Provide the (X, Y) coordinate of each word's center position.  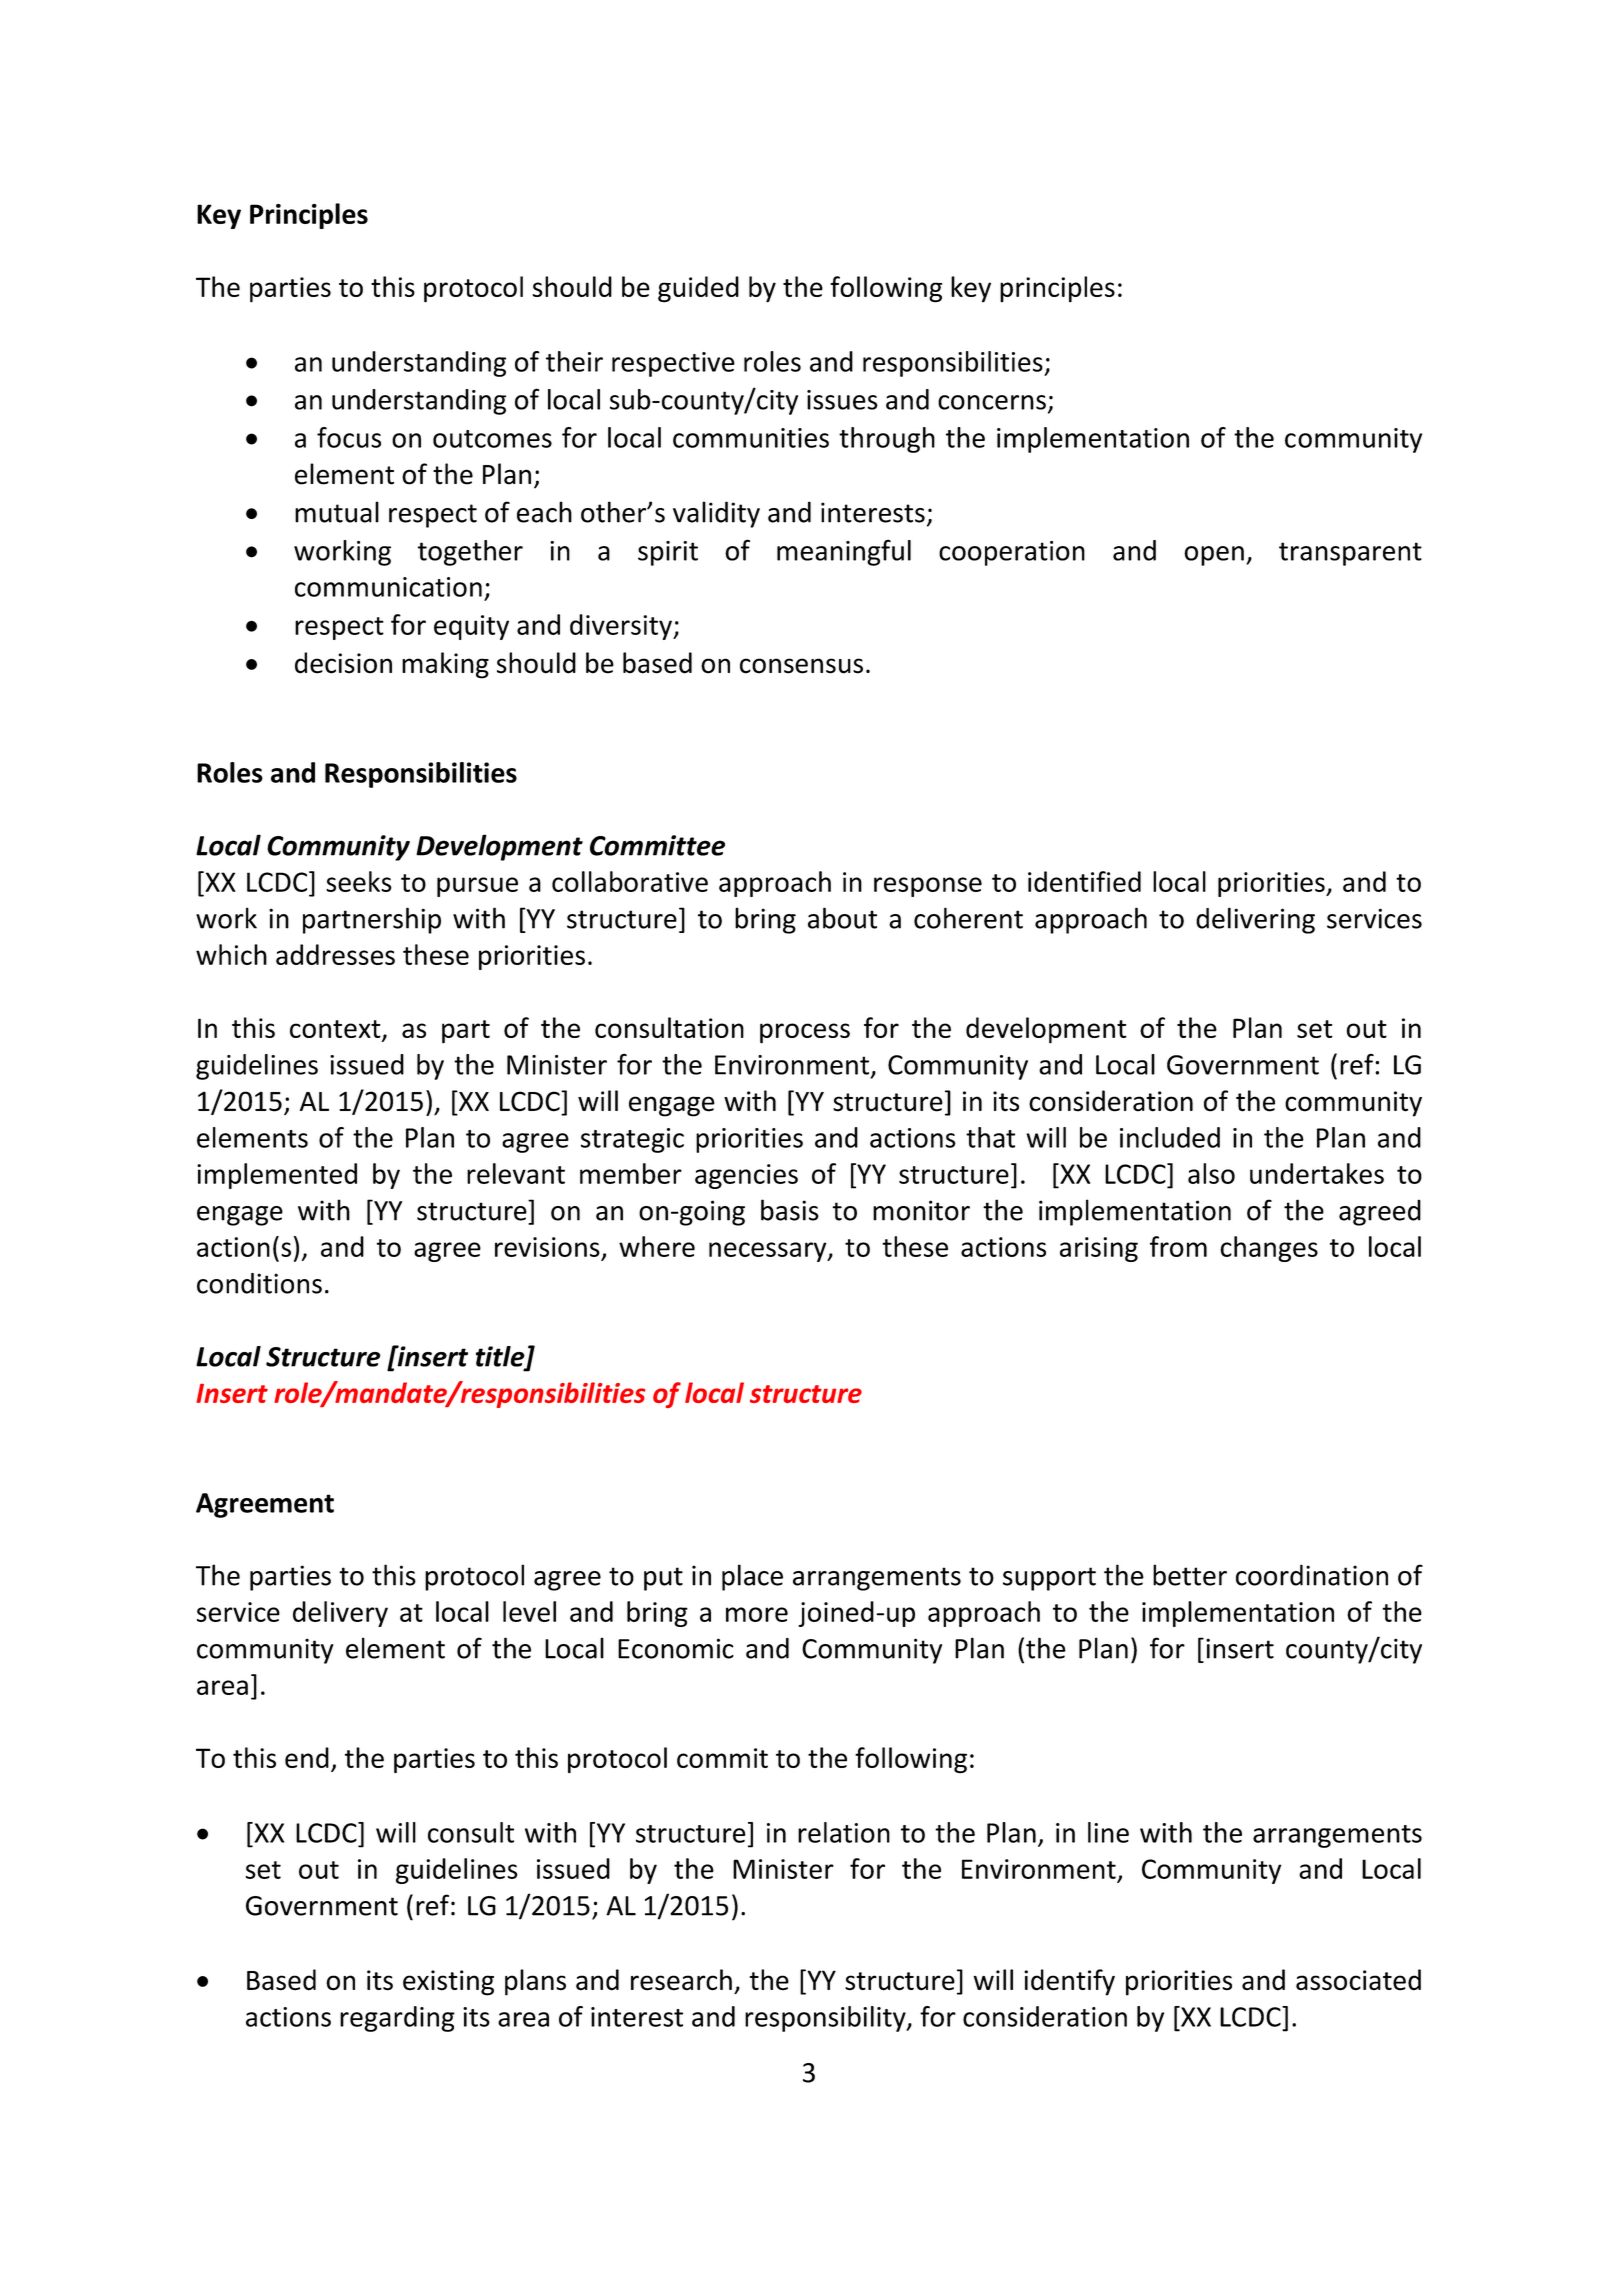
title (501, 1357)
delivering (1255, 920)
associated (1358, 1980)
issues (842, 400)
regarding (397, 2019)
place (752, 1577)
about (842, 918)
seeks (359, 881)
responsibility (826, 2019)
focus (349, 437)
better (1190, 1575)
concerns (992, 402)
